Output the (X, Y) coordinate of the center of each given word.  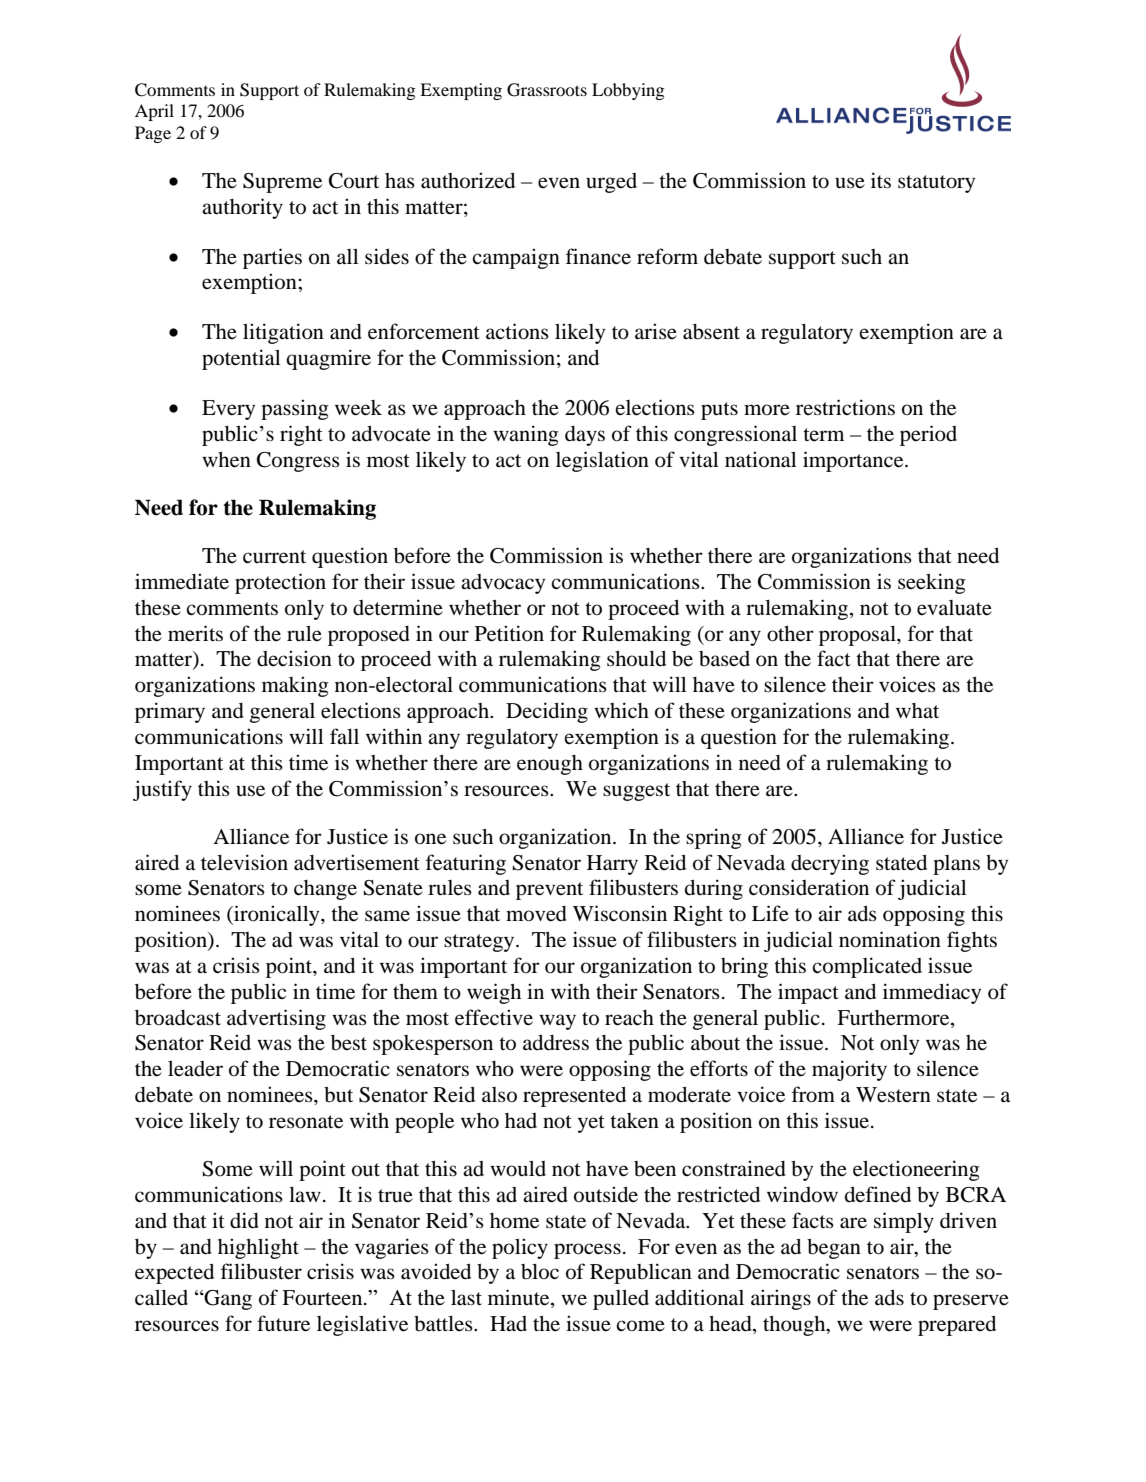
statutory (936, 184)
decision (294, 658)
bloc (540, 1272)
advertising (276, 1019)
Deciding (547, 712)
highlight (258, 1248)
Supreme (282, 183)
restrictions (845, 407)
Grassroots (547, 90)
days (585, 436)
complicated (867, 967)
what (917, 710)
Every (228, 410)
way (557, 1022)
